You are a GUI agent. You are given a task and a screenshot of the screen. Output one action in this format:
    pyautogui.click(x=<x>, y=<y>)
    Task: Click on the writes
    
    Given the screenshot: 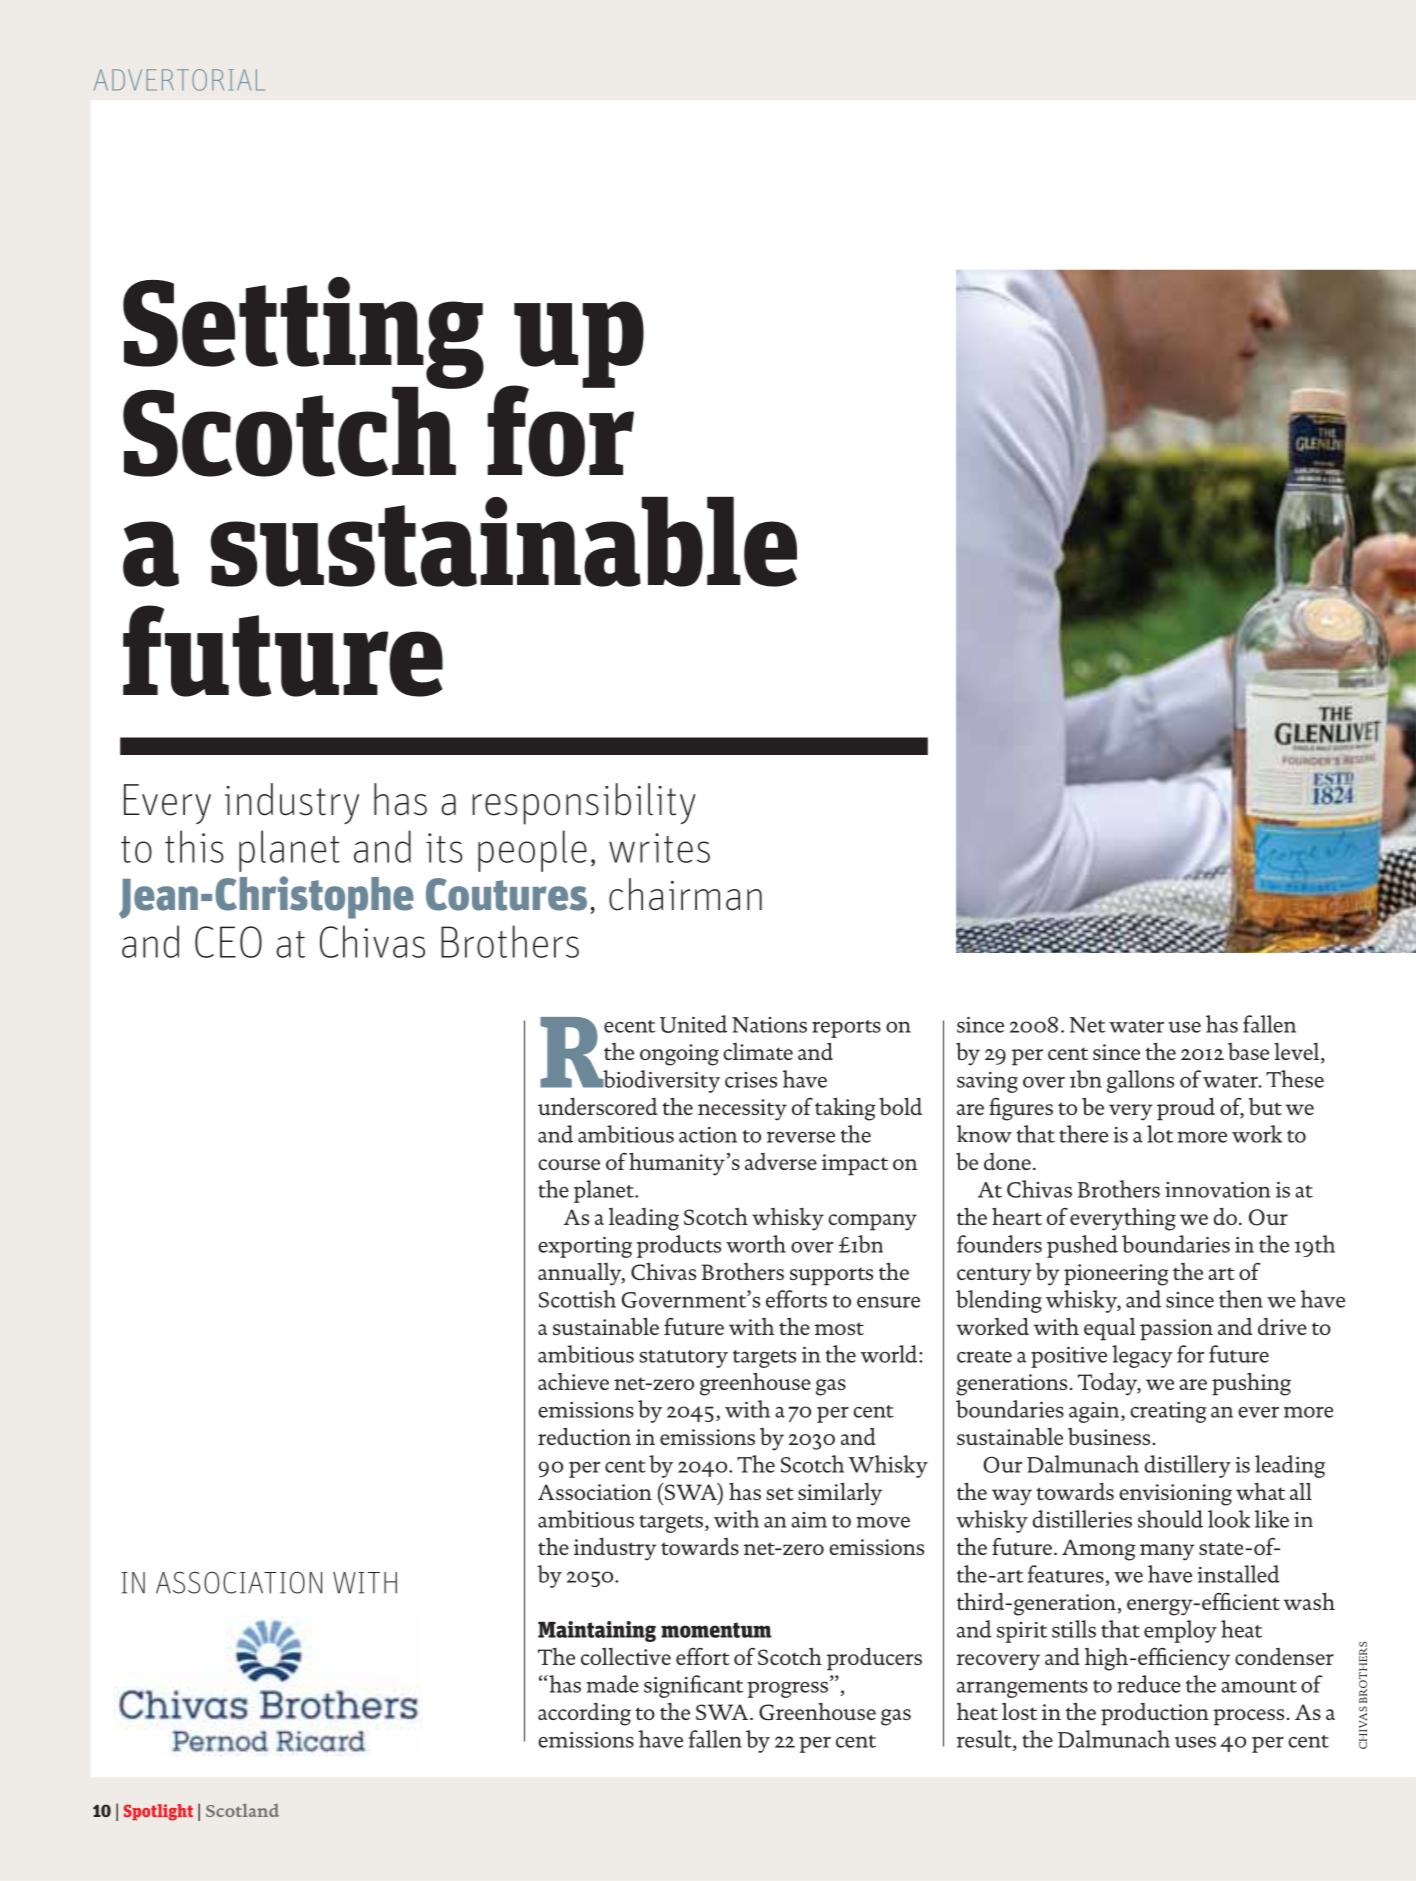 What is the action you would take?
    pyautogui.click(x=659, y=848)
